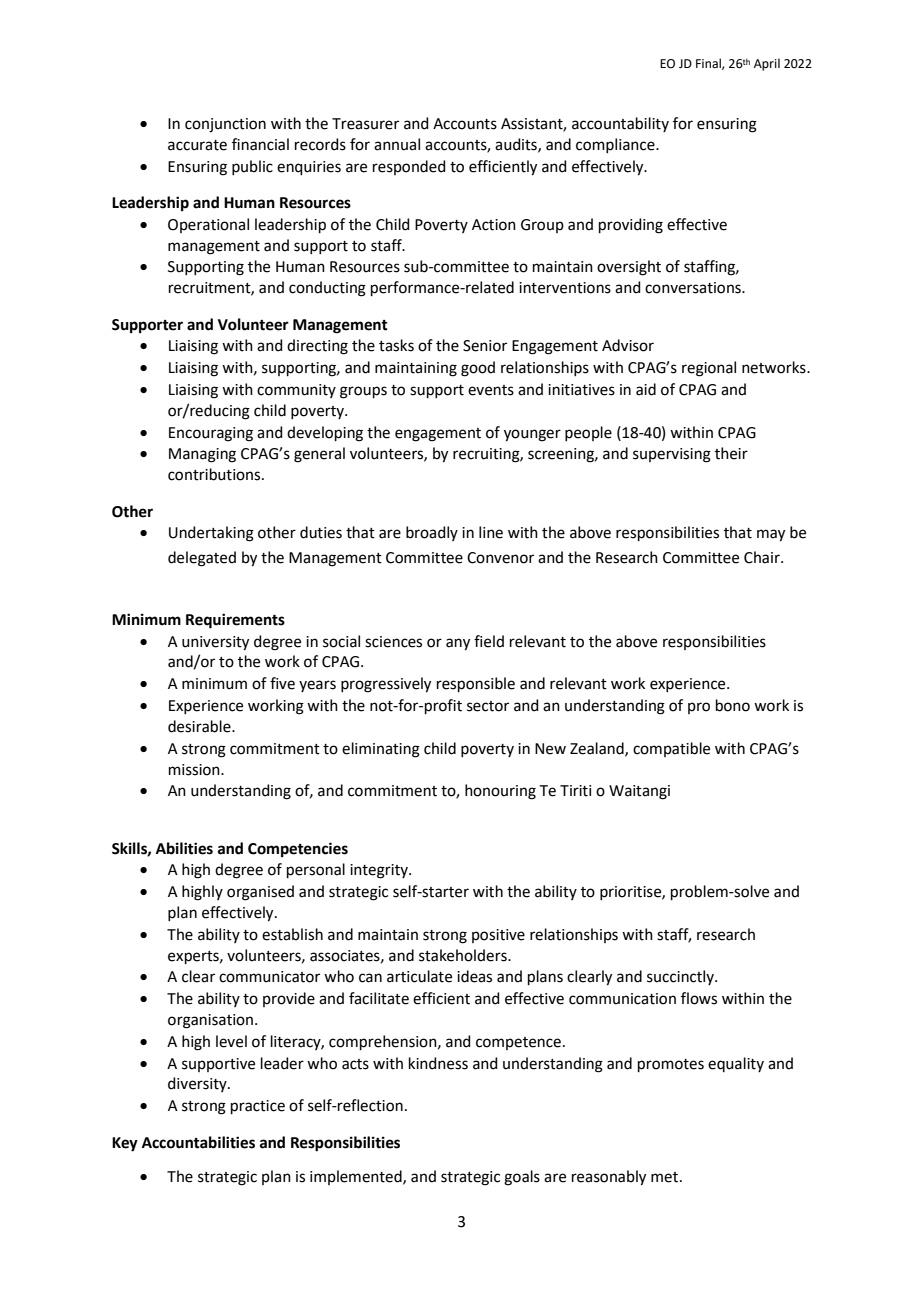 This page has height=1308, width=924. I want to click on honouring, so click(500, 792).
